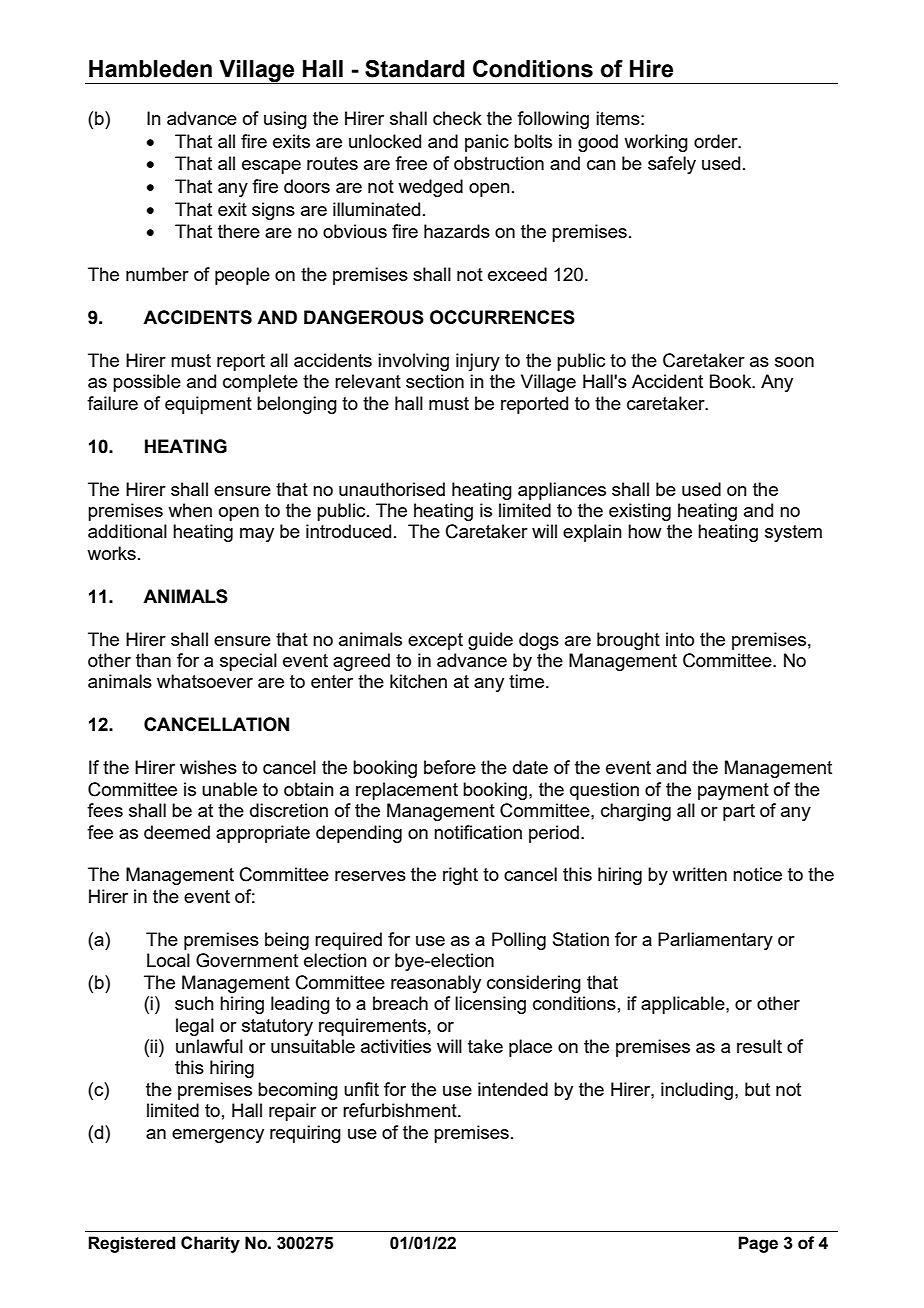 The height and width of the image is (1308, 924). Describe the element at coordinates (285, 120) in the image. I see `using` at that location.
